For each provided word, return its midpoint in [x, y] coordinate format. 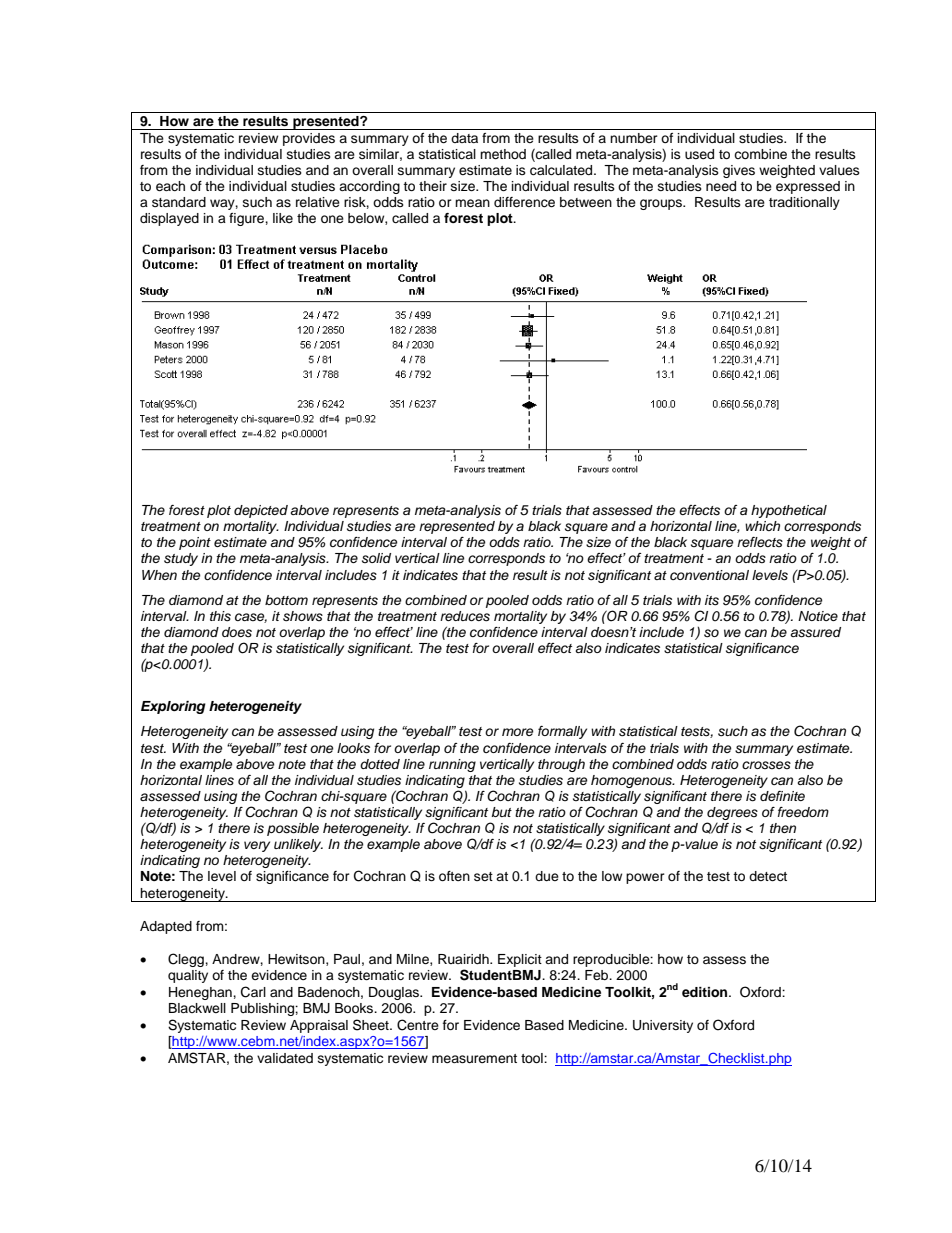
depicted [261, 511]
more [518, 732]
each [170, 186]
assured [815, 632]
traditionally [804, 203]
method [503, 154]
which [762, 526]
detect [768, 876]
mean [472, 203]
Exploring [173, 707]
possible [293, 829]
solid [376, 558]
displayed [169, 219]
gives [739, 171]
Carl [253, 992]
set [483, 876]
